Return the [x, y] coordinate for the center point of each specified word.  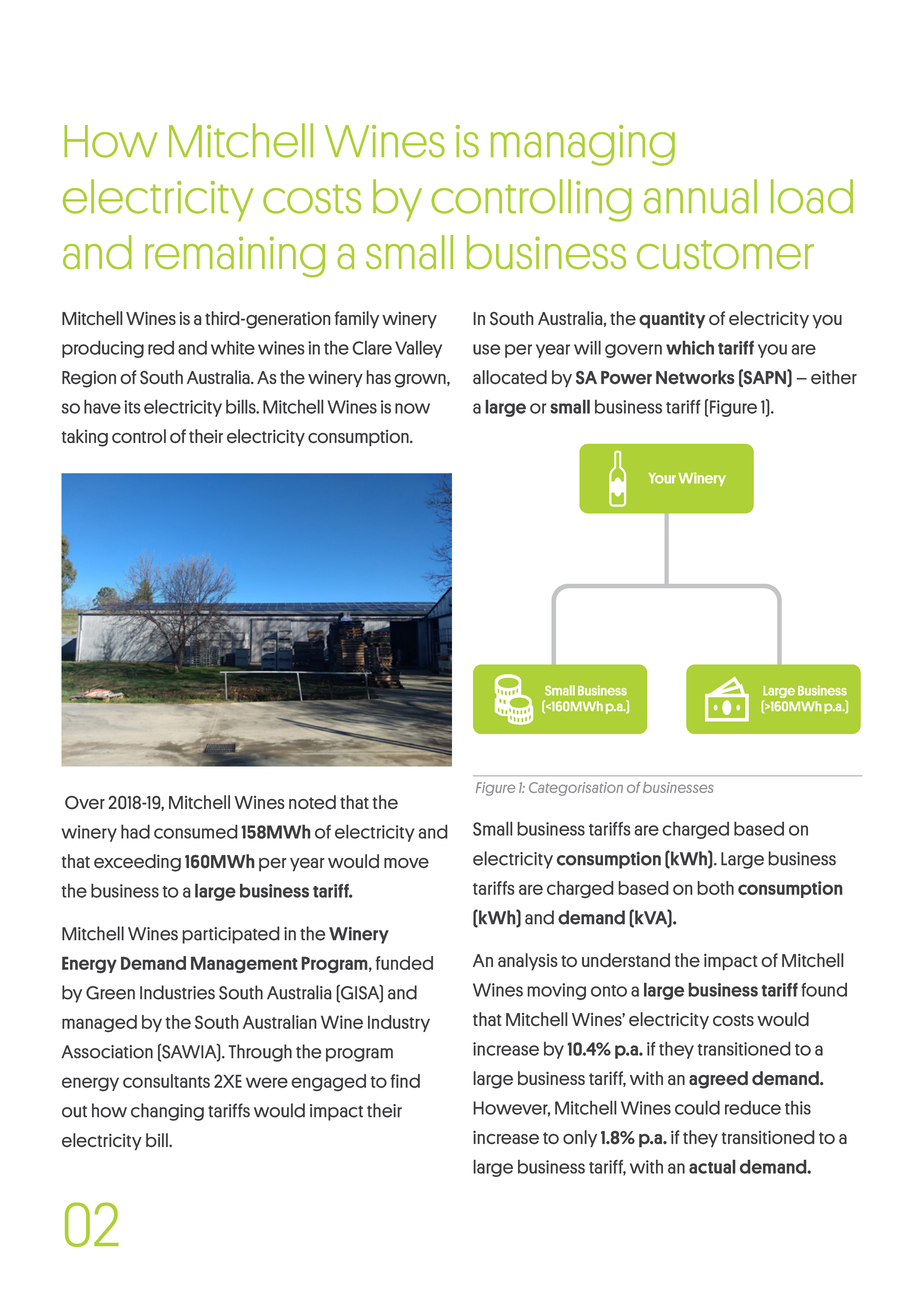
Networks [695, 377]
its [132, 407]
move [406, 863]
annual [700, 196]
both [715, 888]
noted [312, 802]
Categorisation [576, 789]
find [405, 1081]
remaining [235, 257]
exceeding [137, 863]
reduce [753, 1108]
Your [662, 478]
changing [167, 1112]
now [412, 408]
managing [583, 145]
